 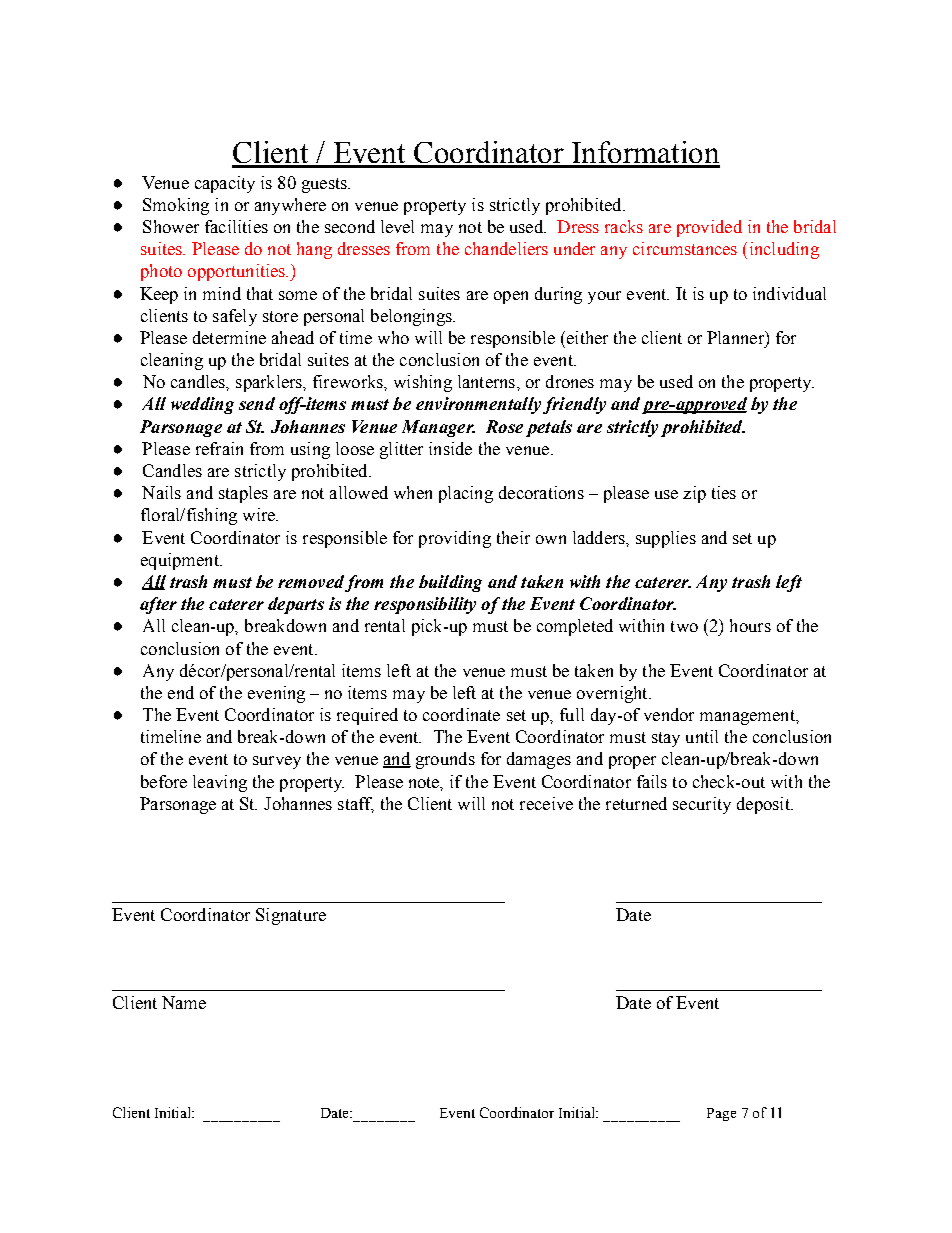 I want to click on provided, so click(x=709, y=228).
